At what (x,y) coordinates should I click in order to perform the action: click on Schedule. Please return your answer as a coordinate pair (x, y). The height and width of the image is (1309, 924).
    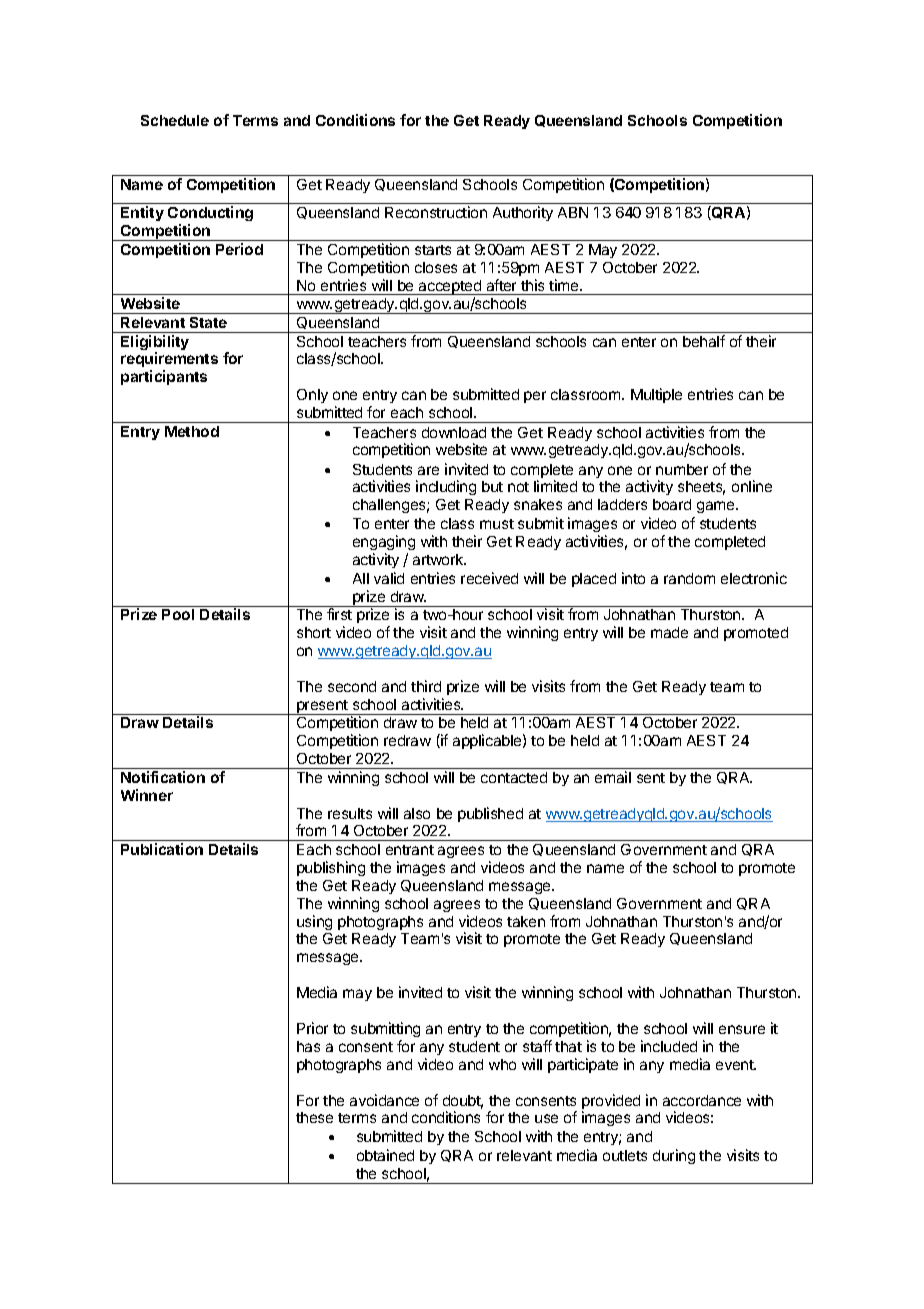
    Looking at the image, I should click on (175, 120).
